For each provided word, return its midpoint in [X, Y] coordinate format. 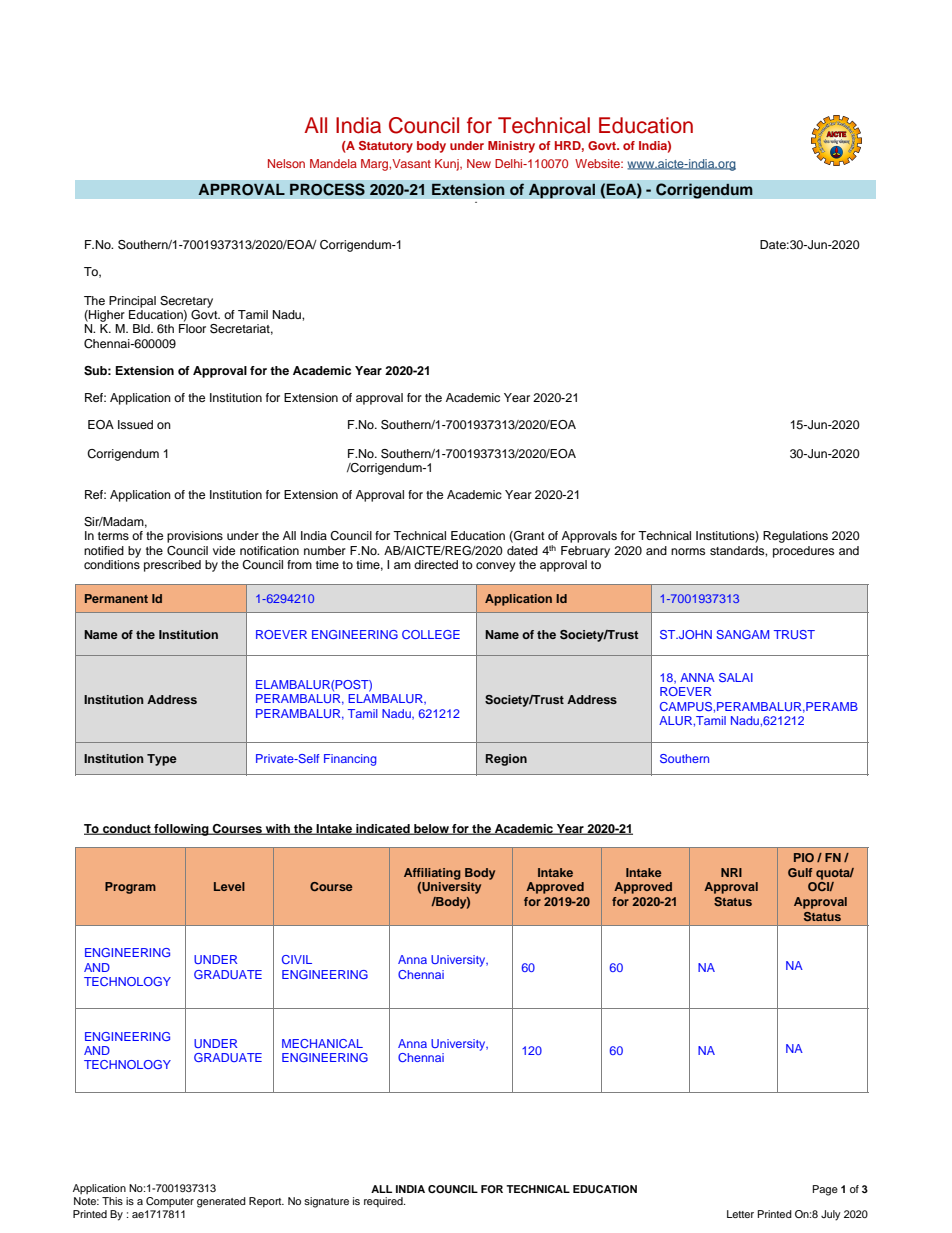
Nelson [286, 163]
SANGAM [742, 634]
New [479, 163]
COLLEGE [431, 634]
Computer [170, 1202]
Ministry [511, 147]
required [384, 1202]
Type [162, 760]
